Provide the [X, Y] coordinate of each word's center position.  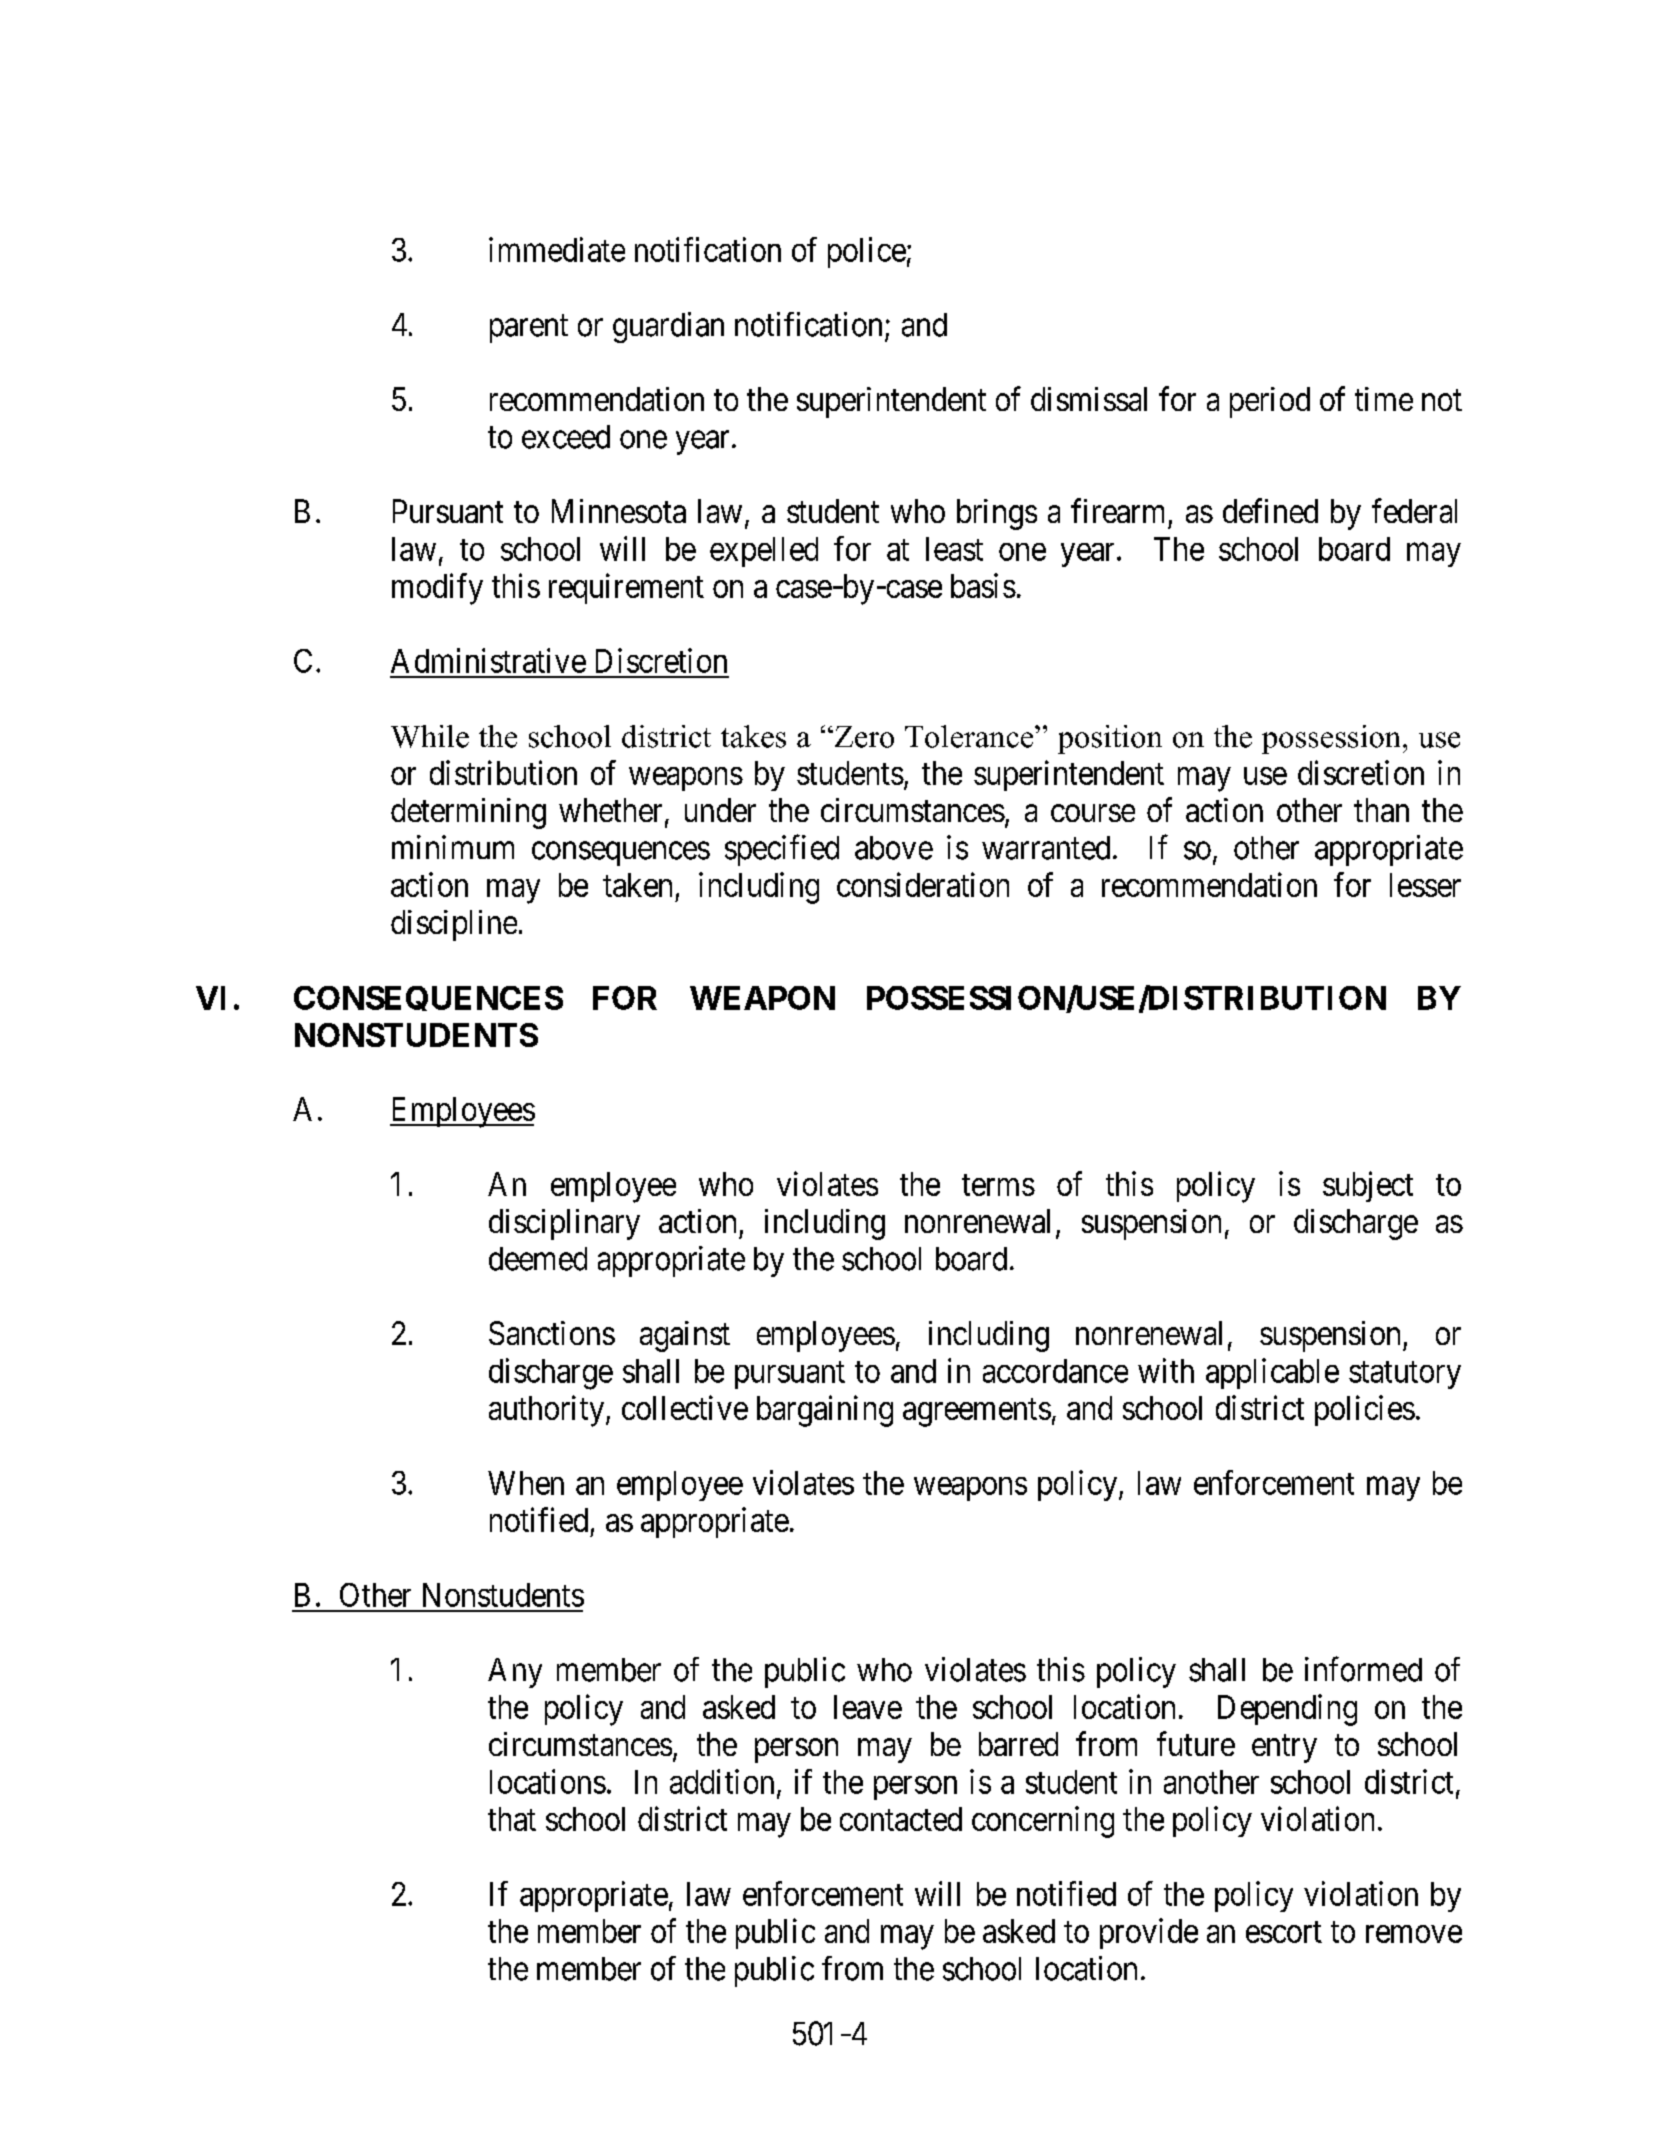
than [1381, 810]
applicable [1272, 1373]
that [512, 1819]
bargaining [825, 1411]
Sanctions [552, 1333]
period [1270, 402]
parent [529, 329]
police [867, 252]
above [894, 848]
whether [610, 810]
